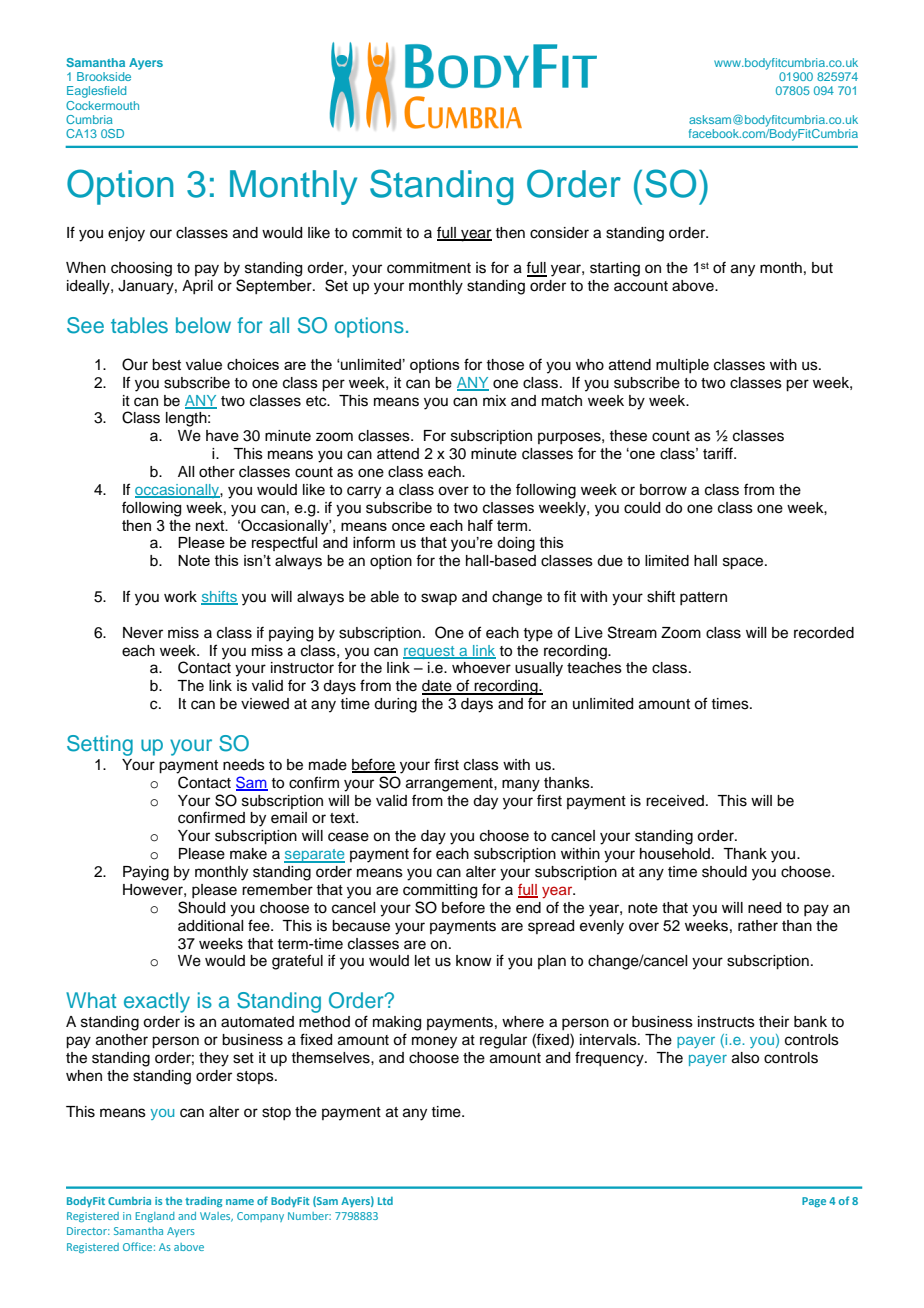 This page has width=924, height=1308. What do you see at coordinates (559, 233) in the page?
I see `consider` at bounding box center [559, 233].
